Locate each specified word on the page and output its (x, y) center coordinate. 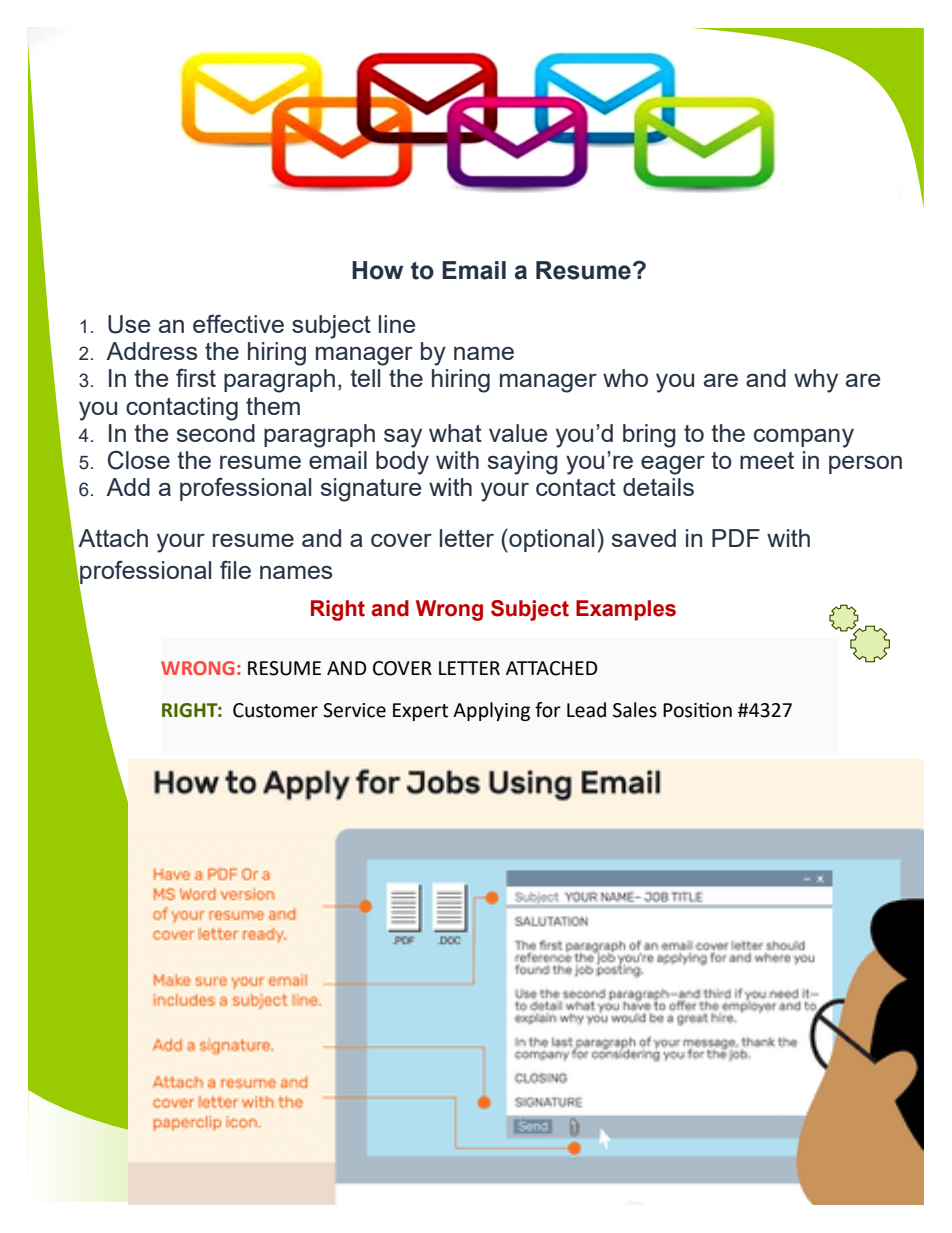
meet (767, 460)
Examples (626, 610)
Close (139, 460)
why (816, 381)
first (196, 377)
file (235, 569)
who (625, 378)
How (377, 270)
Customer (275, 710)
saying (523, 463)
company (804, 438)
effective (238, 323)
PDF (736, 538)
